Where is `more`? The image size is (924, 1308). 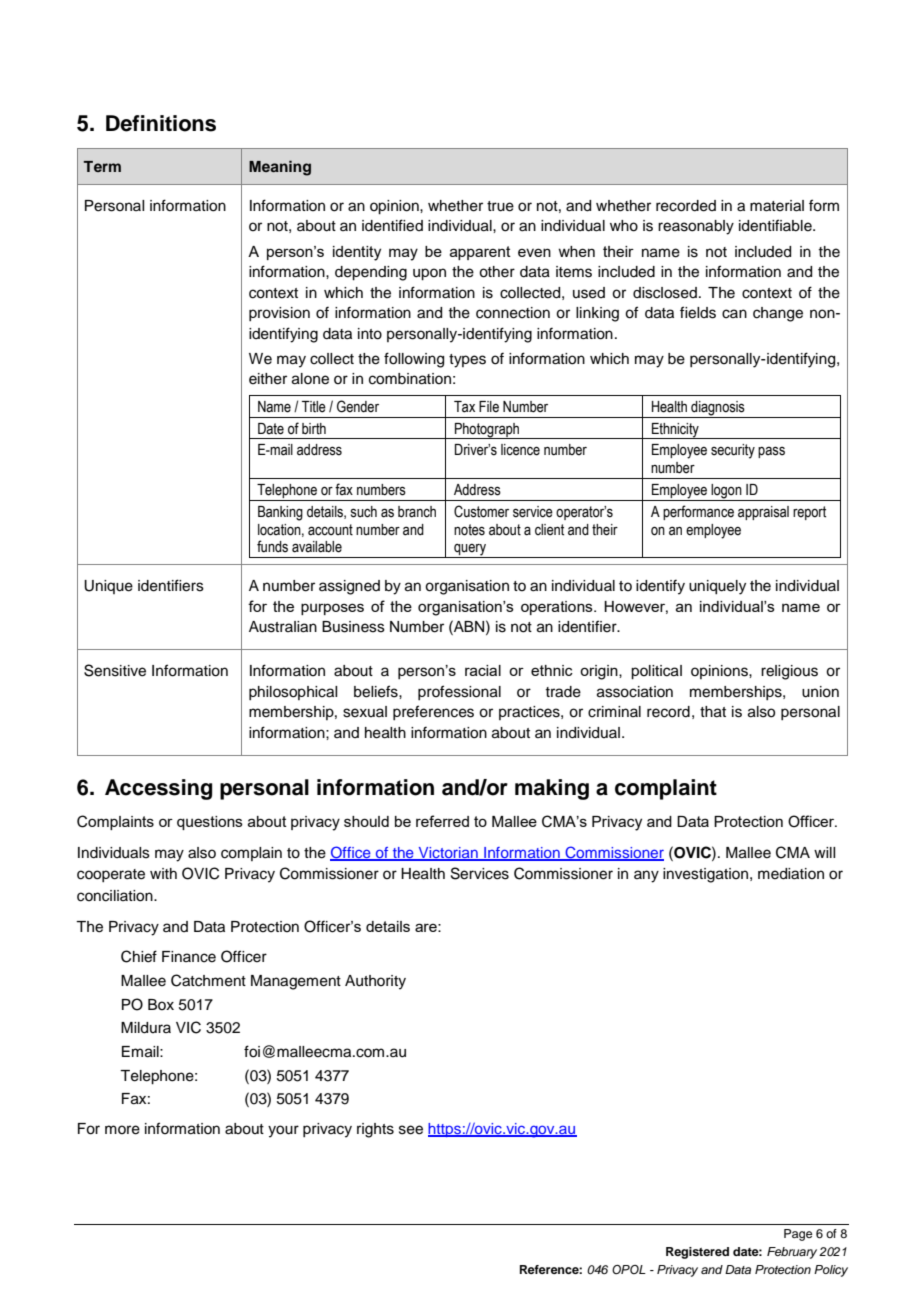 more is located at coordinates (122, 1130).
